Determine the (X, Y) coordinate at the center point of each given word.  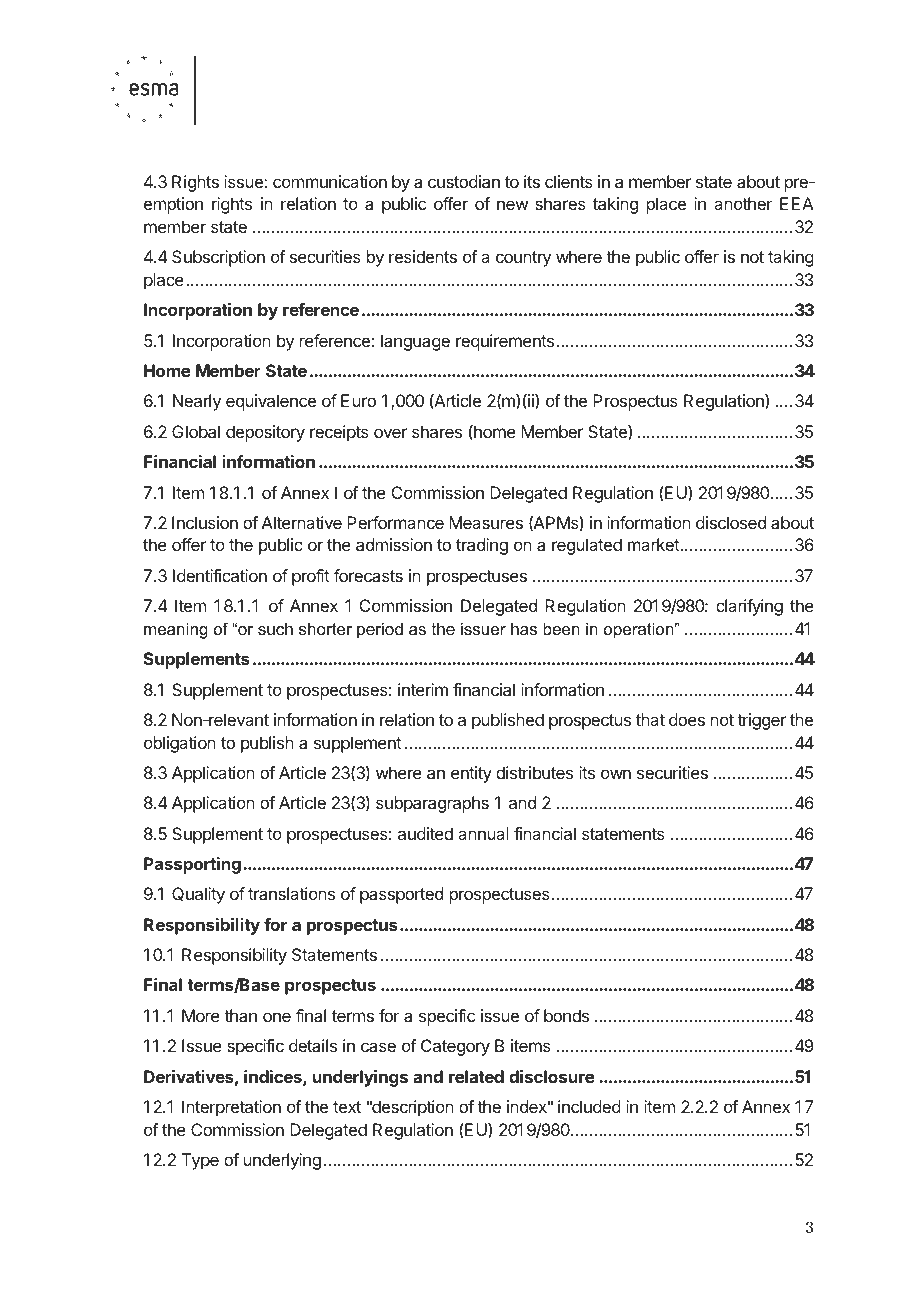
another (743, 203)
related (476, 1076)
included (589, 1106)
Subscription (218, 258)
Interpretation (231, 1108)
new (512, 205)
